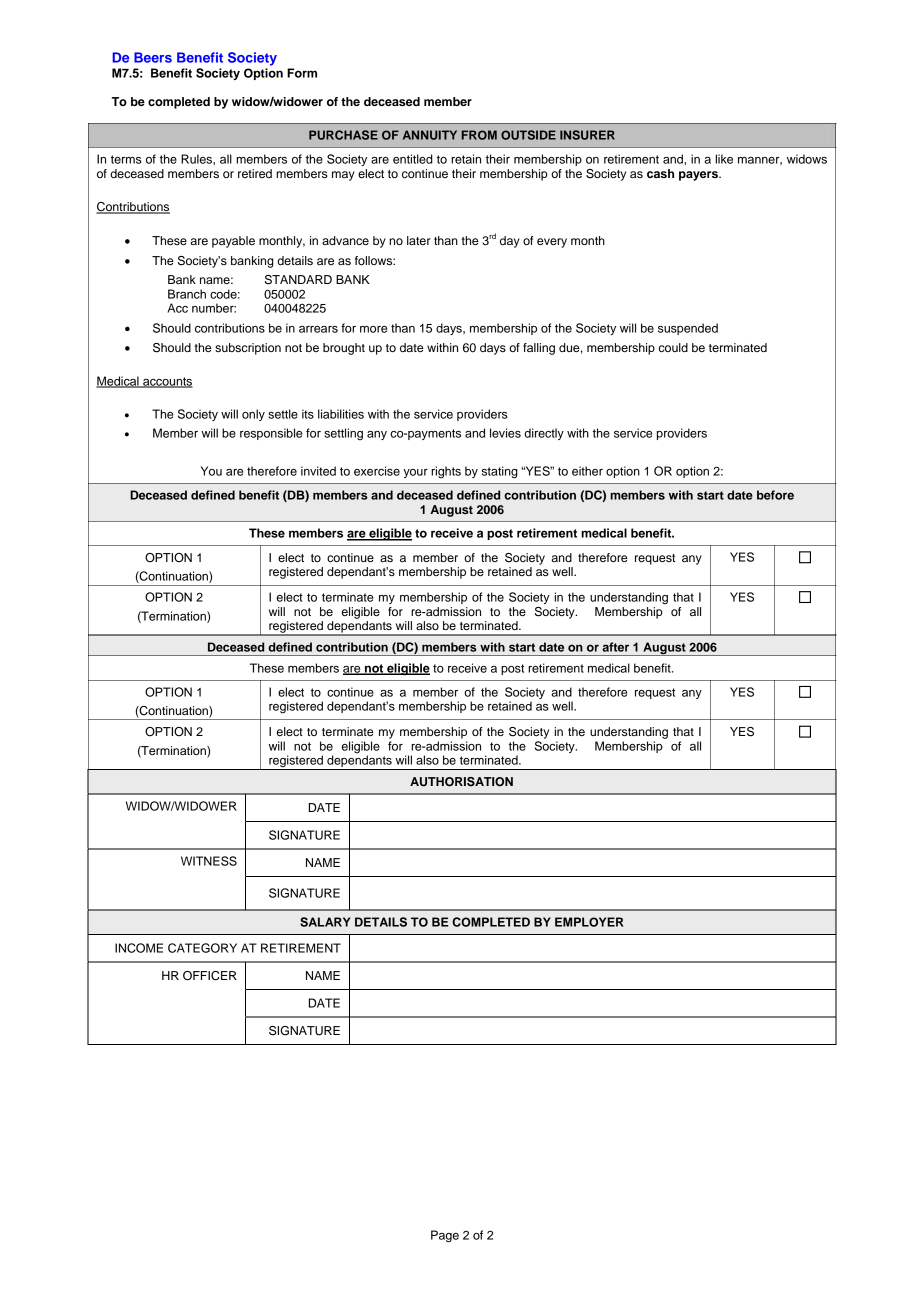 The image size is (924, 1308). I want to click on AUTHORISATION, so click(461, 782).
